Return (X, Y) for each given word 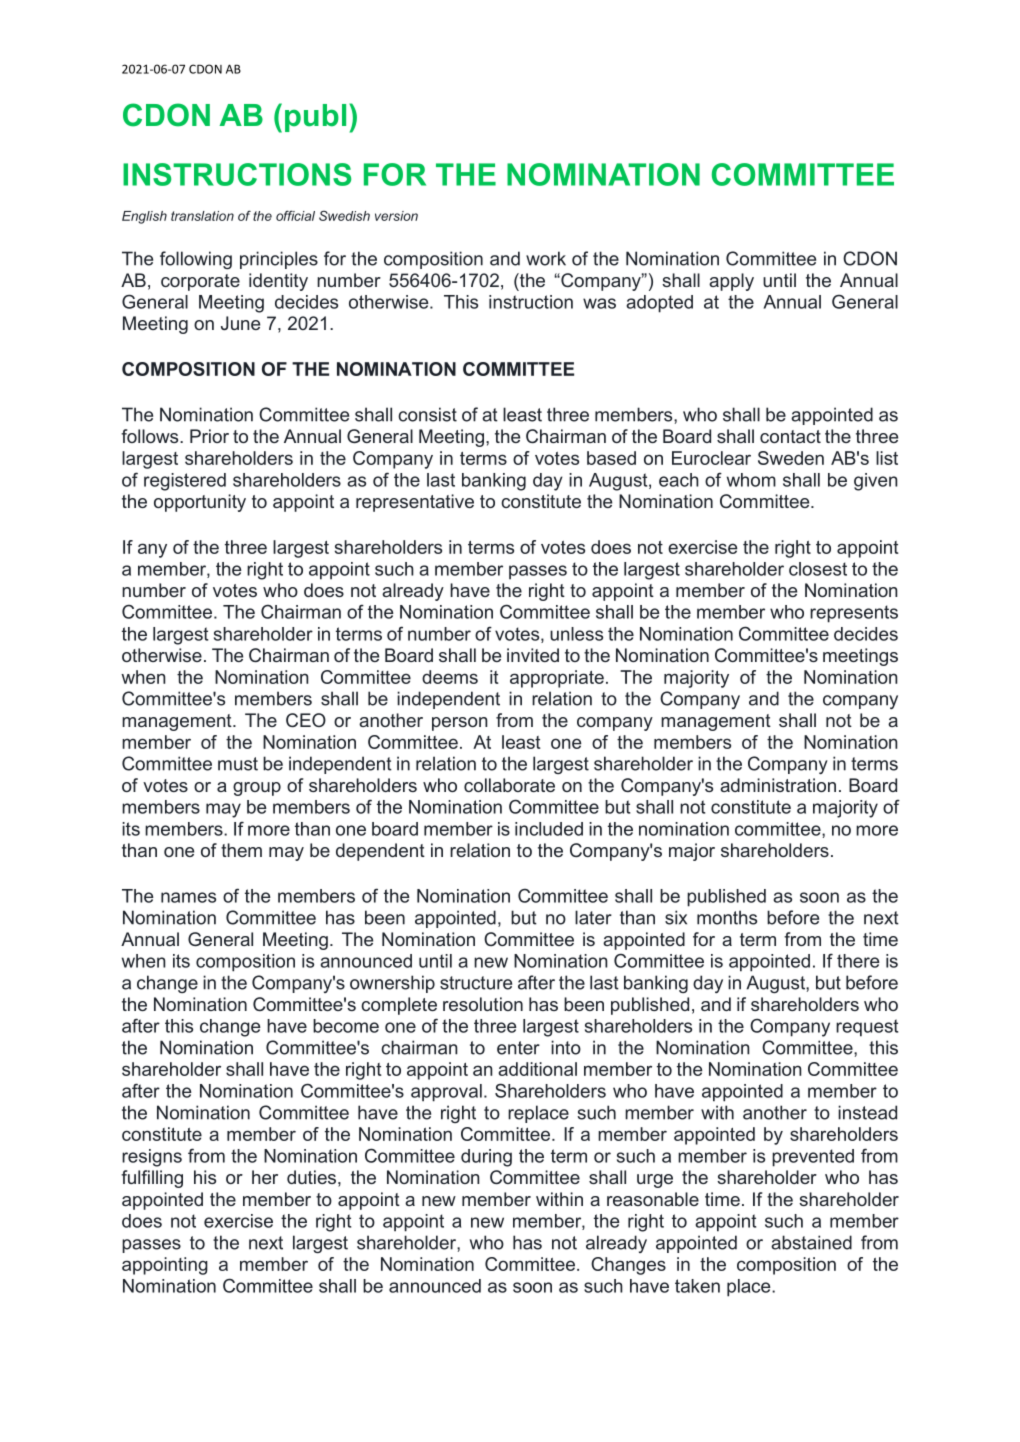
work (546, 258)
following (196, 260)
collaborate (509, 785)
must (238, 764)
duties (311, 1177)
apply (731, 282)
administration (778, 785)
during (486, 1158)
